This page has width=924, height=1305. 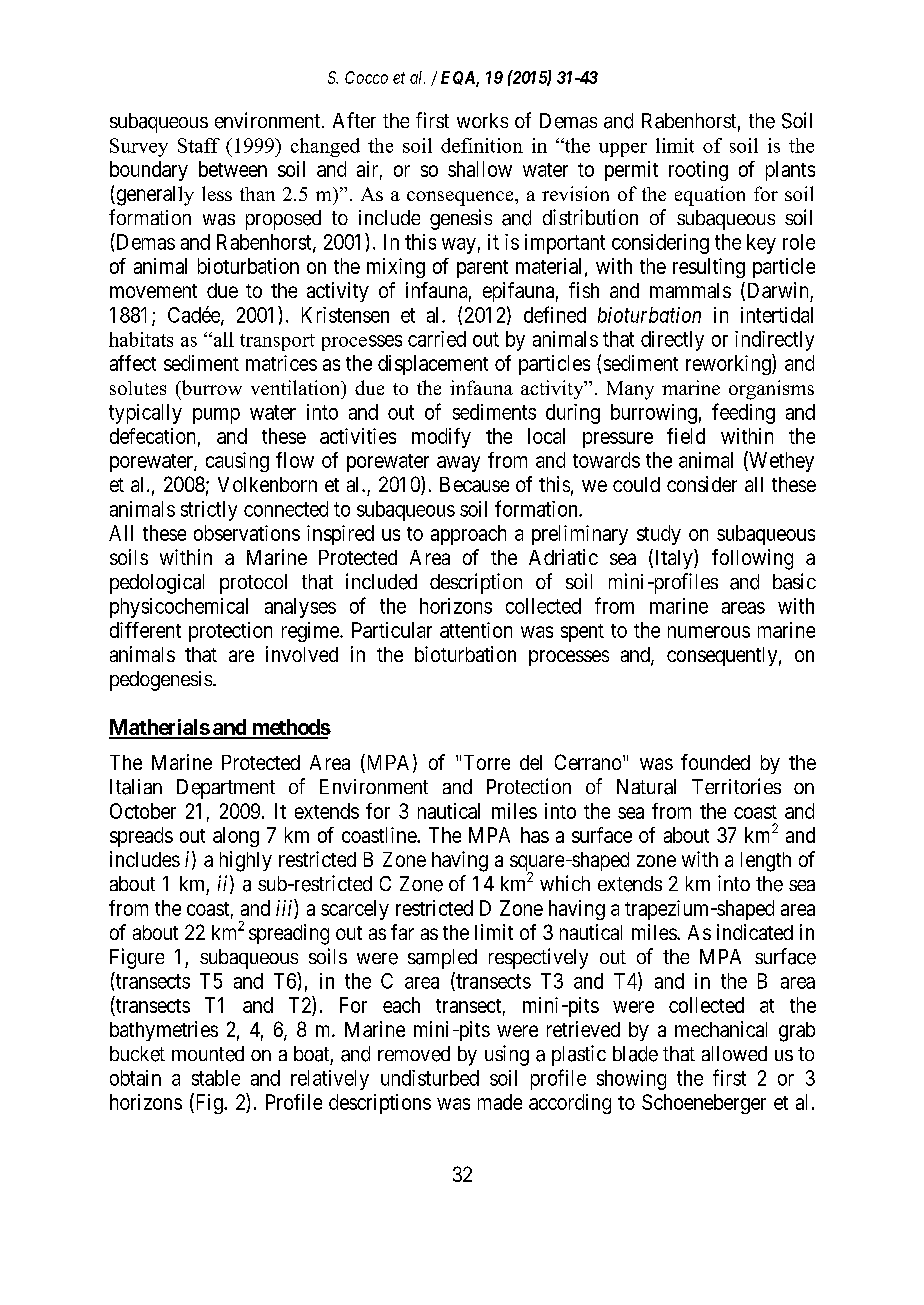 What do you see at coordinates (226, 789) in the page?
I see `Department` at bounding box center [226, 789].
